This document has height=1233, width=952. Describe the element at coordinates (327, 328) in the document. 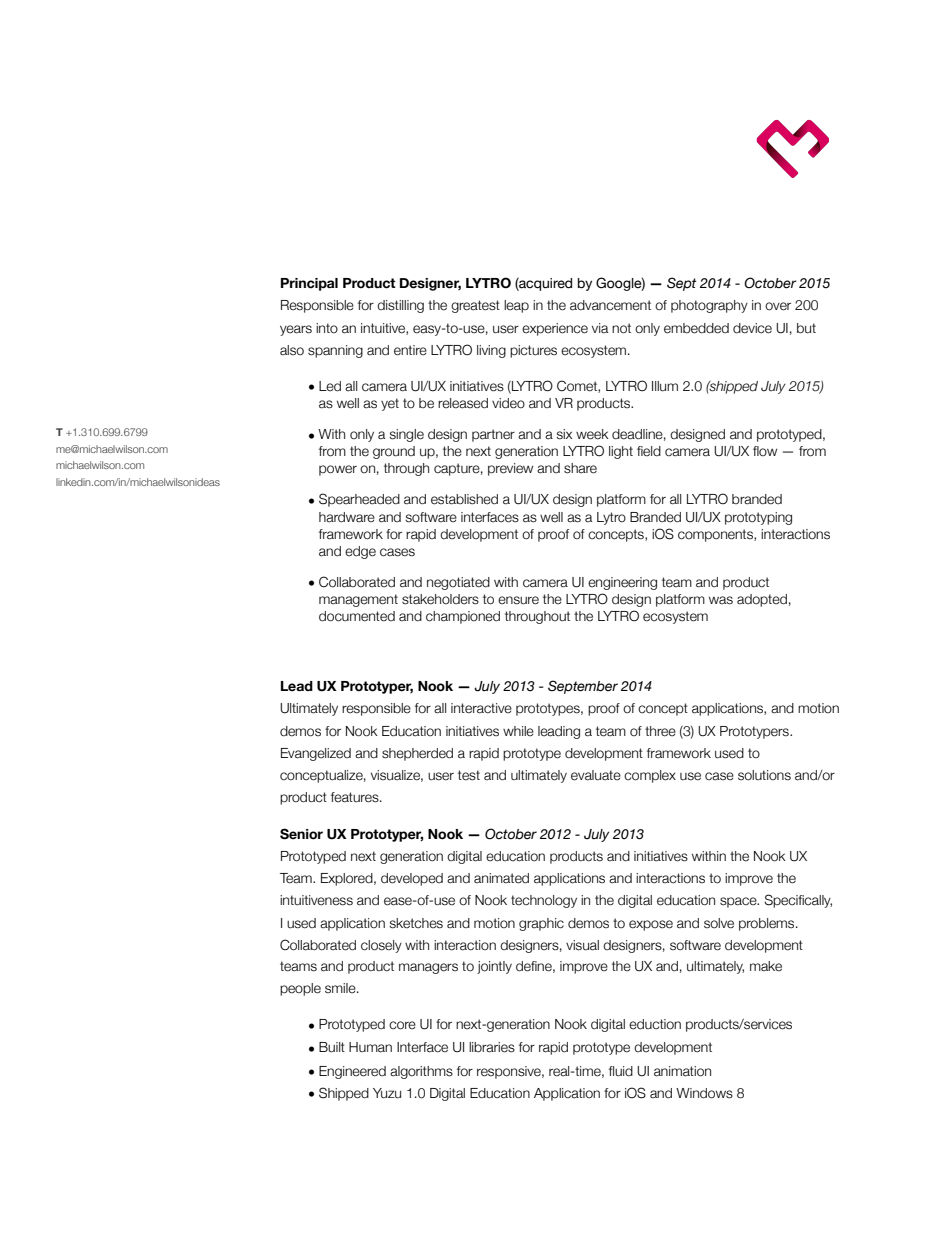

I see `into` at that location.
